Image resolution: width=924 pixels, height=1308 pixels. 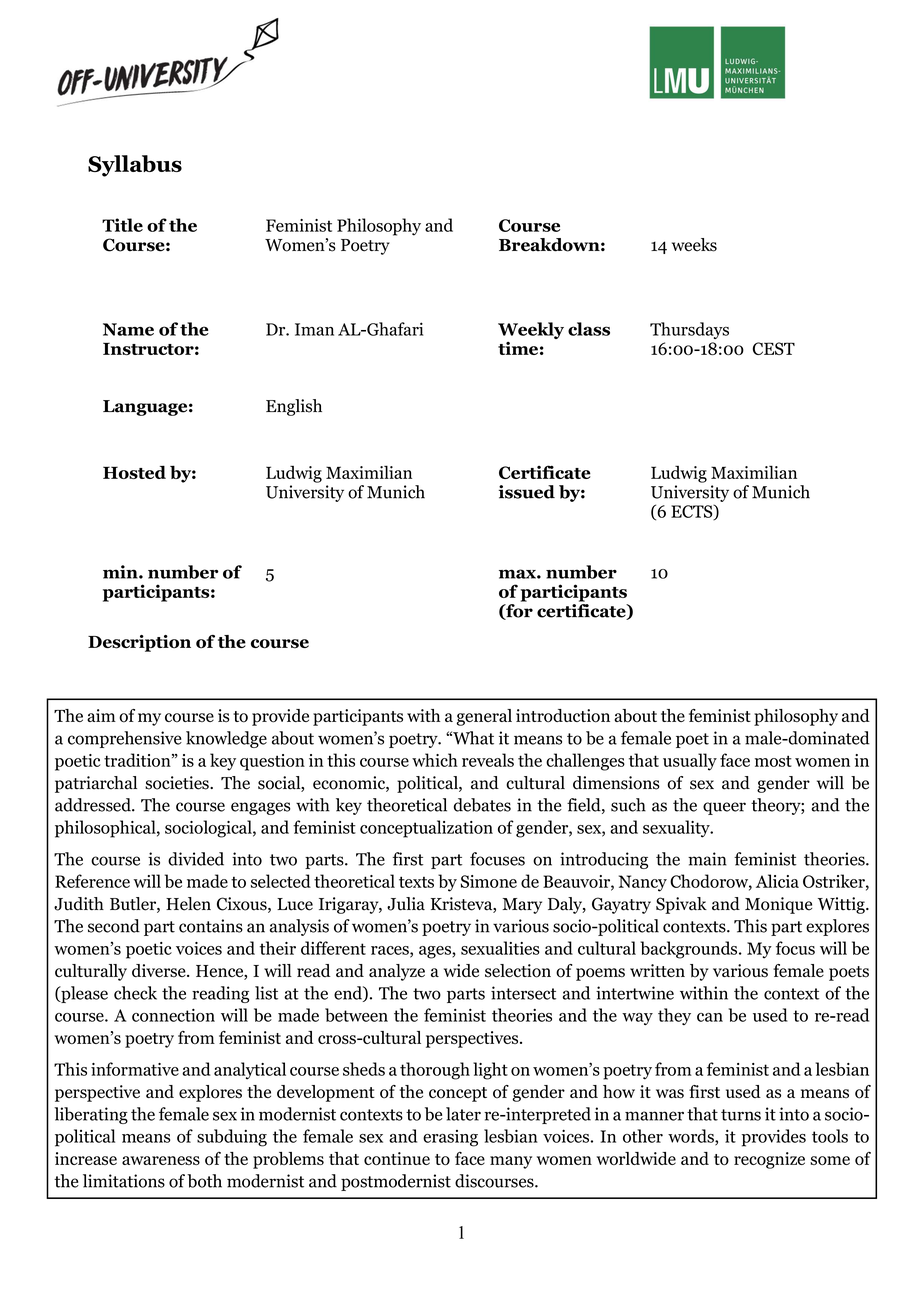 What do you see at coordinates (450, 1138) in the document?
I see `erasing` at bounding box center [450, 1138].
